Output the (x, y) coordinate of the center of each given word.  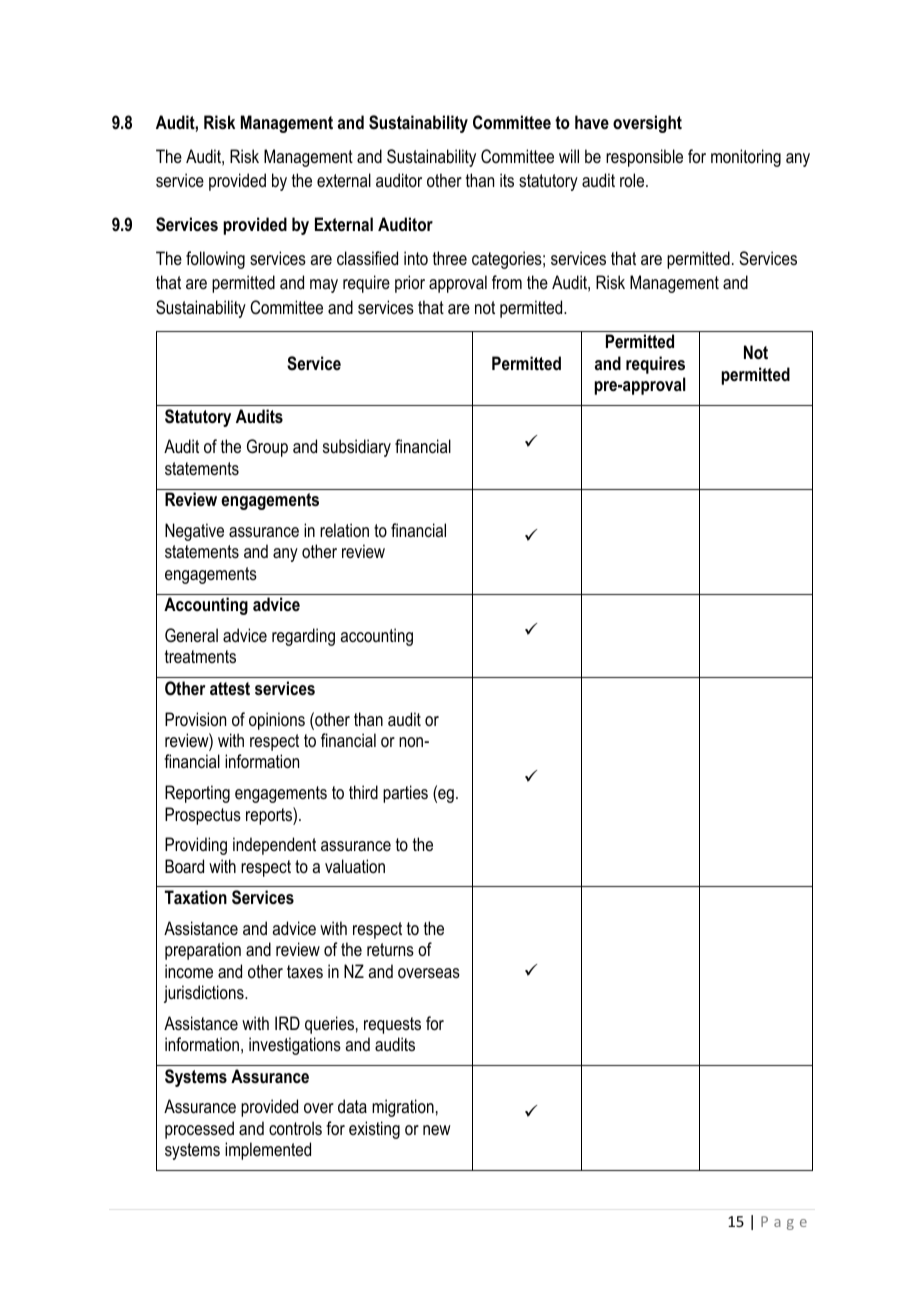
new (437, 1130)
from (507, 282)
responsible (644, 158)
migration (403, 1108)
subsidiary (357, 448)
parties (405, 794)
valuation (355, 866)
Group (267, 448)
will (569, 156)
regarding (303, 637)
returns (390, 949)
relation (344, 530)
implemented (268, 1151)
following (215, 260)
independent (274, 846)
